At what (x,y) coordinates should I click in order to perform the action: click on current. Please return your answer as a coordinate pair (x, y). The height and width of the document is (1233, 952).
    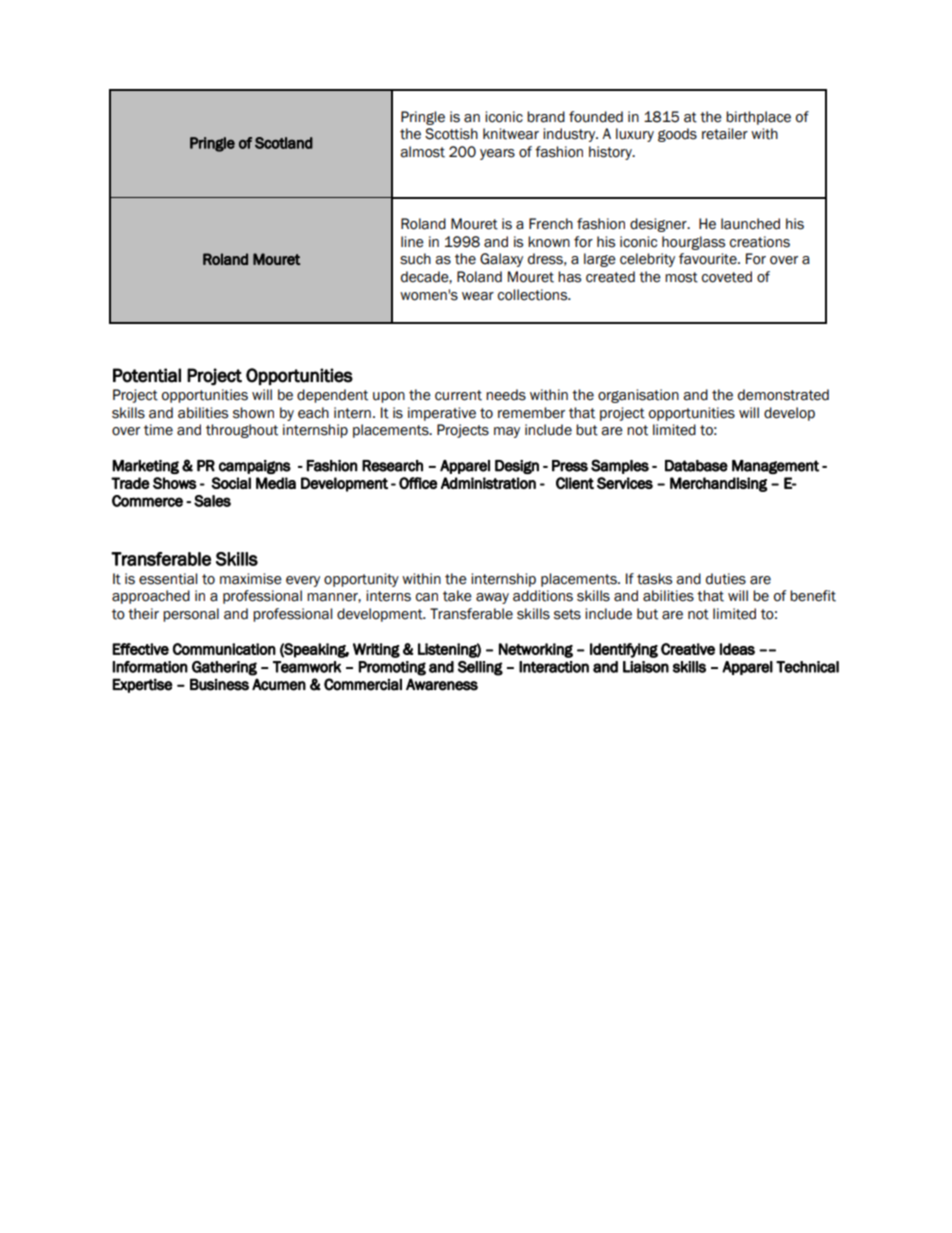
    Looking at the image, I should click on (458, 395).
